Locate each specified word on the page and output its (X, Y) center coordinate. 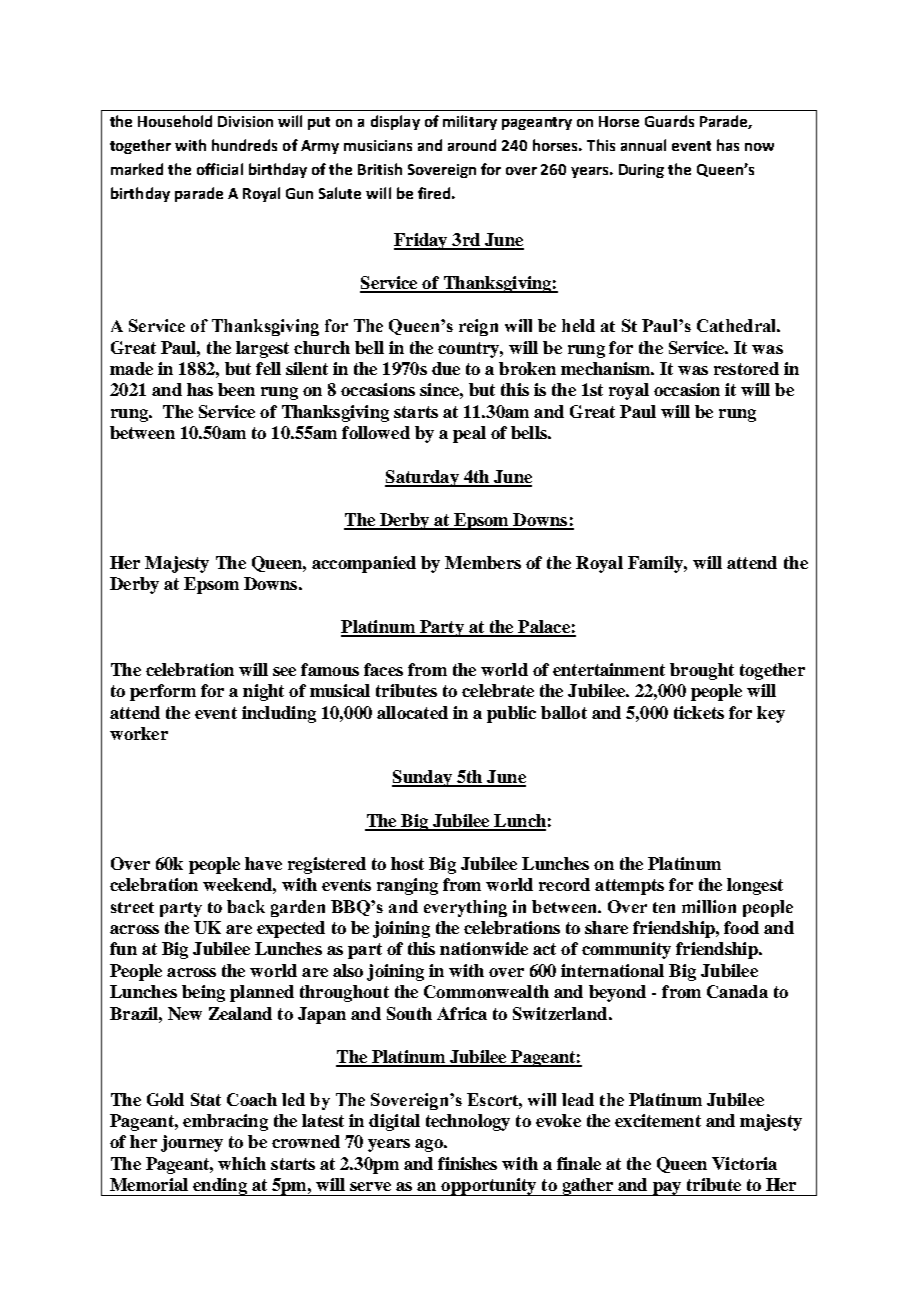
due (446, 368)
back (246, 906)
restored (746, 368)
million (709, 906)
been (236, 389)
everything (465, 908)
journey (192, 1143)
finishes (467, 1163)
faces (383, 669)
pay (667, 1189)
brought (702, 671)
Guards (669, 121)
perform (163, 692)
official (220, 169)
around (472, 145)
